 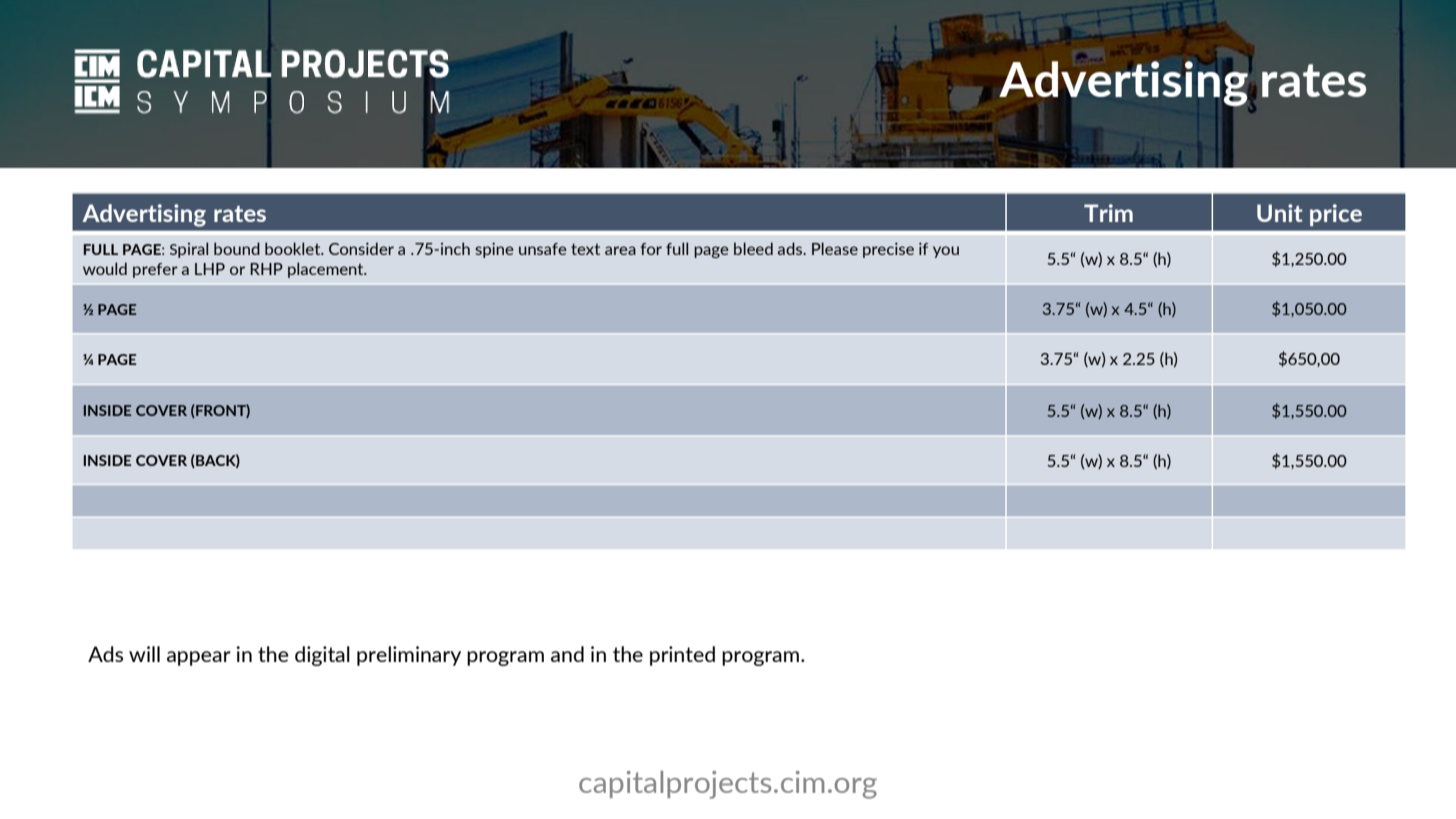 I want to click on placement, so click(x=327, y=270).
